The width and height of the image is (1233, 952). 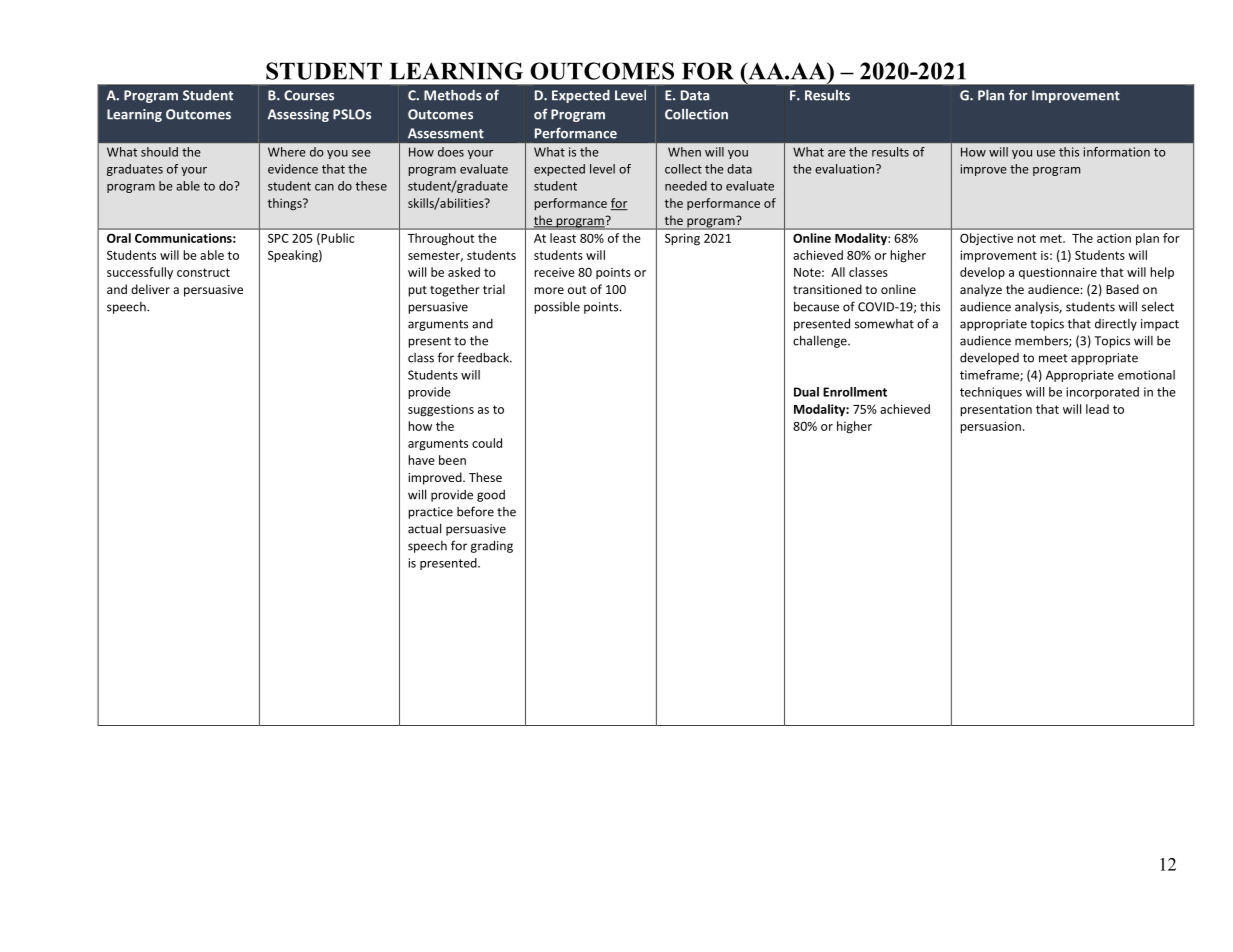 I want to click on suggestions, so click(x=441, y=410).
